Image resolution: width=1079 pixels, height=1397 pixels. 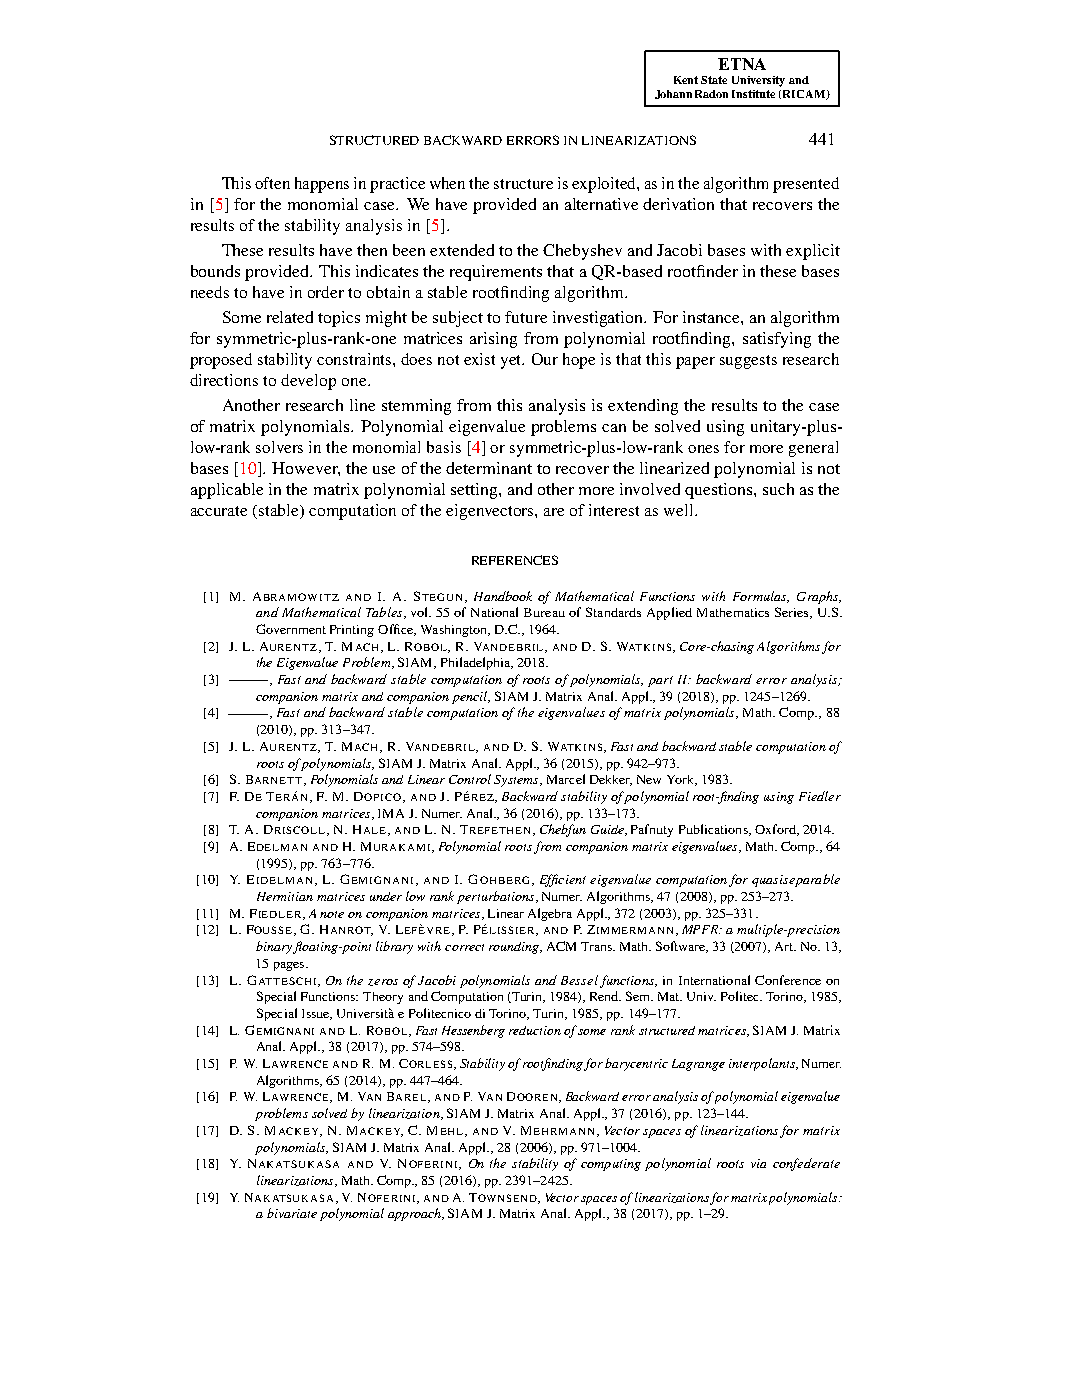 What do you see at coordinates (292, 1213) in the image?
I see `bivariate` at bounding box center [292, 1213].
